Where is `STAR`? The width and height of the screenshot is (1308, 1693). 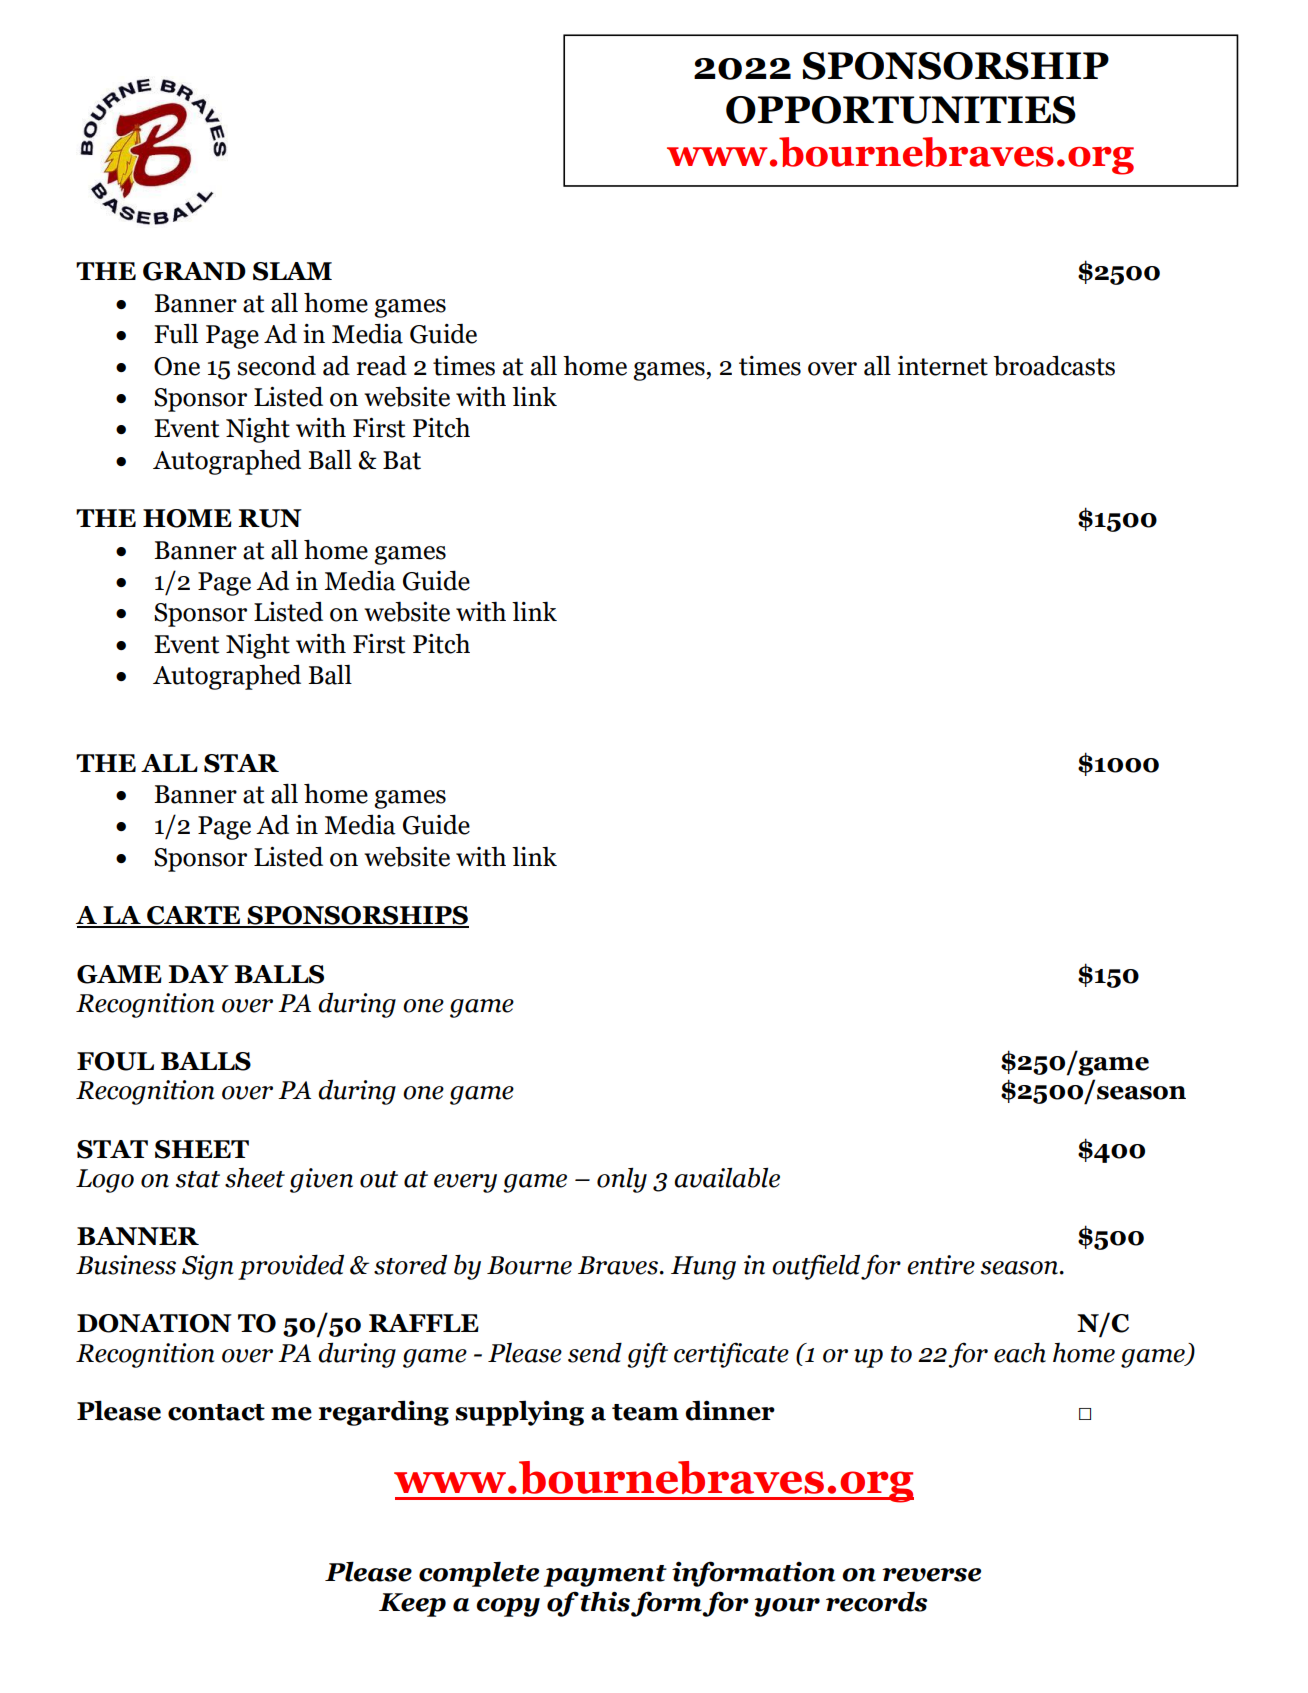 STAR is located at coordinates (241, 763).
